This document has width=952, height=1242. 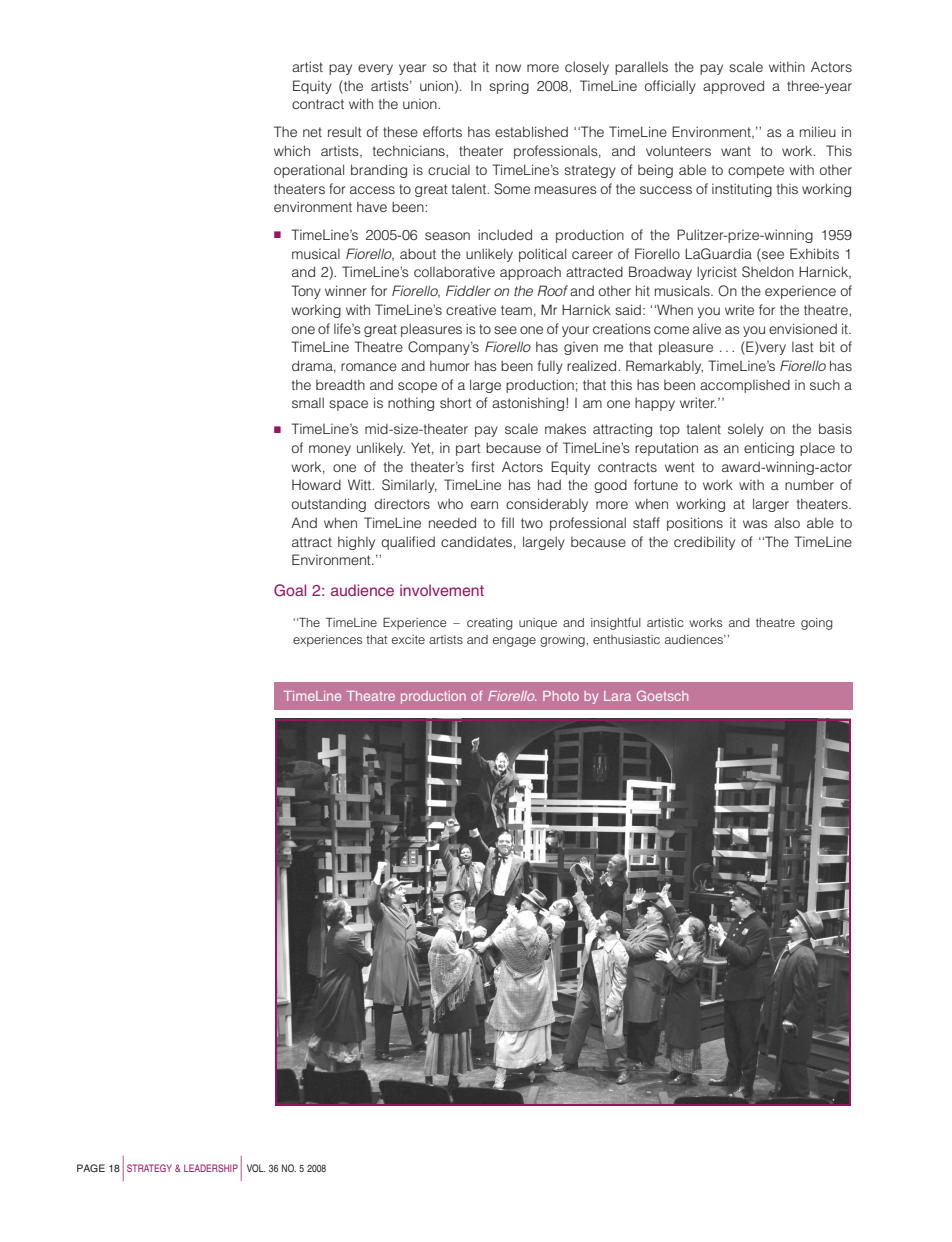 I want to click on approved, so click(x=733, y=87).
